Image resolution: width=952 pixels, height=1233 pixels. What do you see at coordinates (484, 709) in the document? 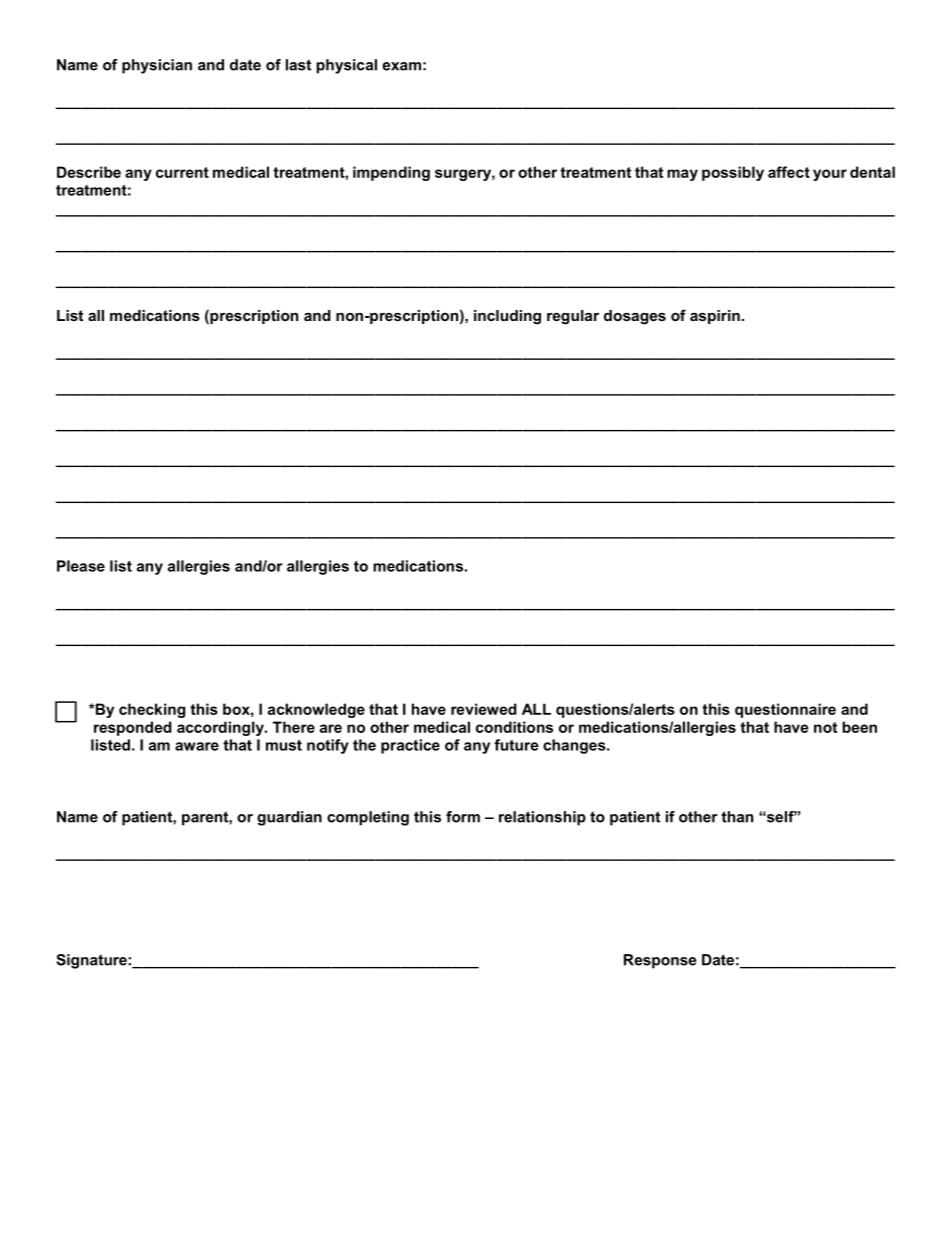
I see `reviewed` at bounding box center [484, 709].
